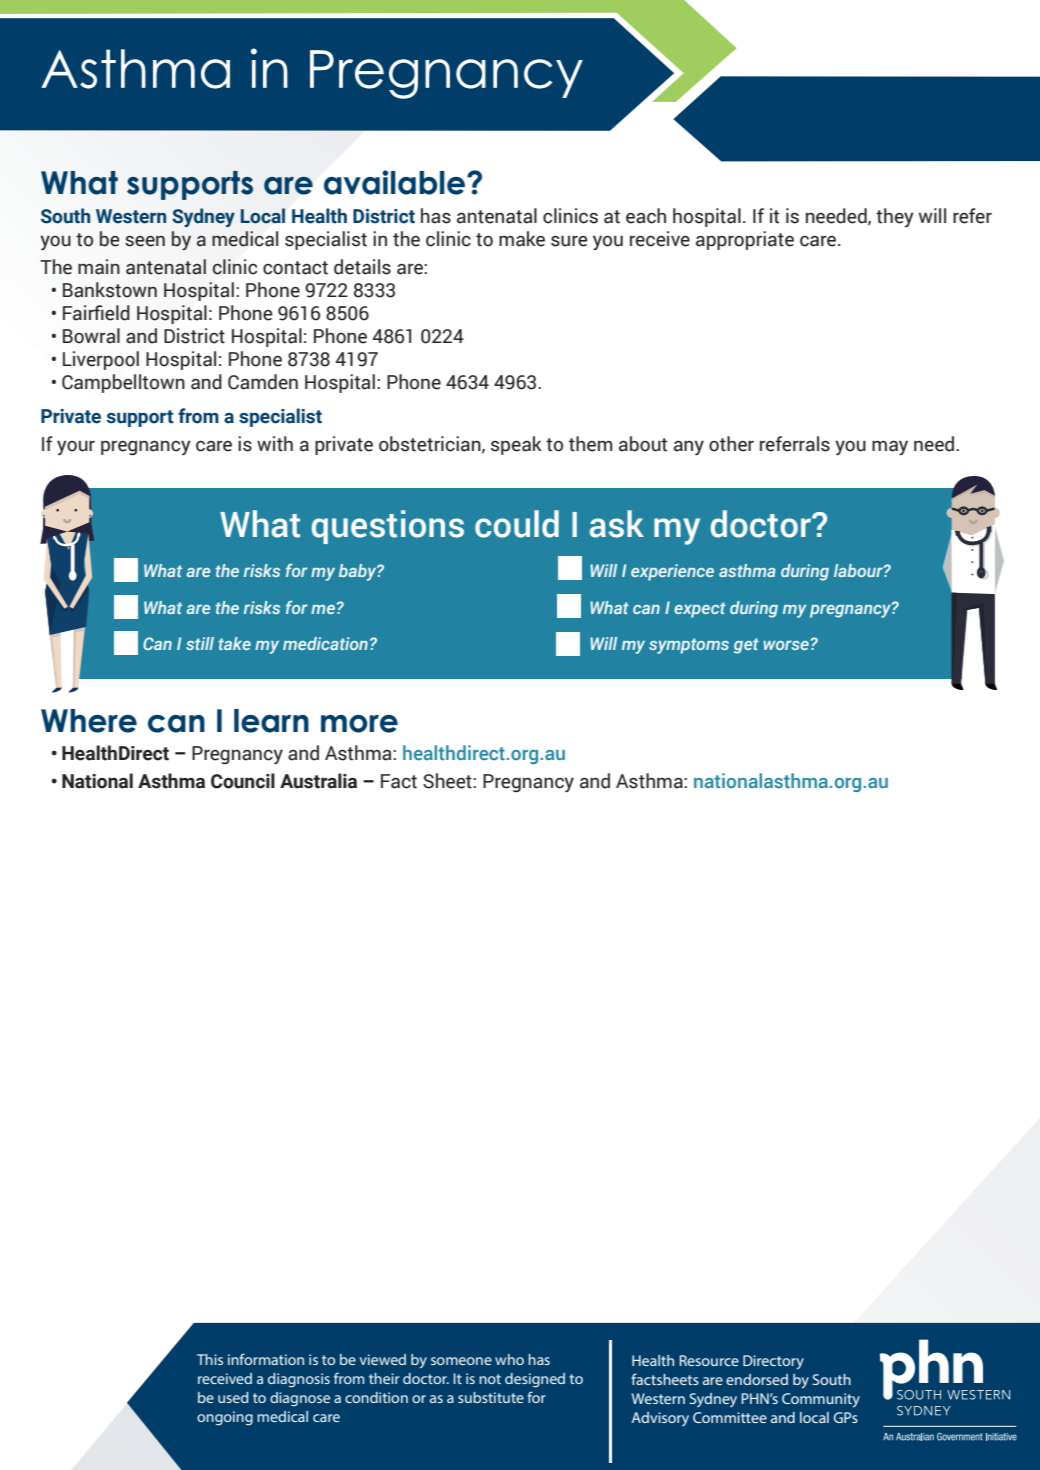  Describe the element at coordinates (731, 444) in the image. I see `other` at that location.
